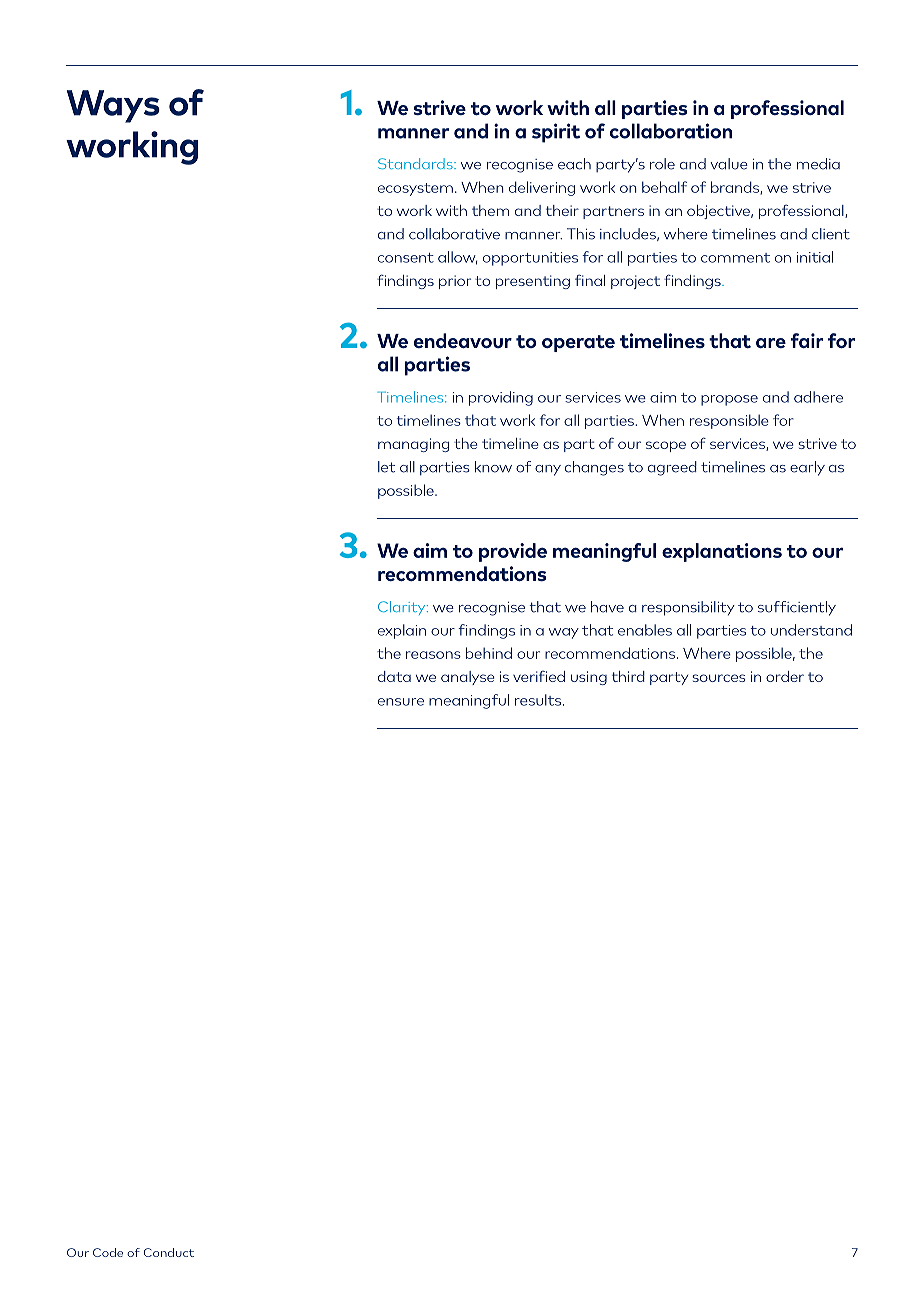  I want to click on value, so click(729, 164).
